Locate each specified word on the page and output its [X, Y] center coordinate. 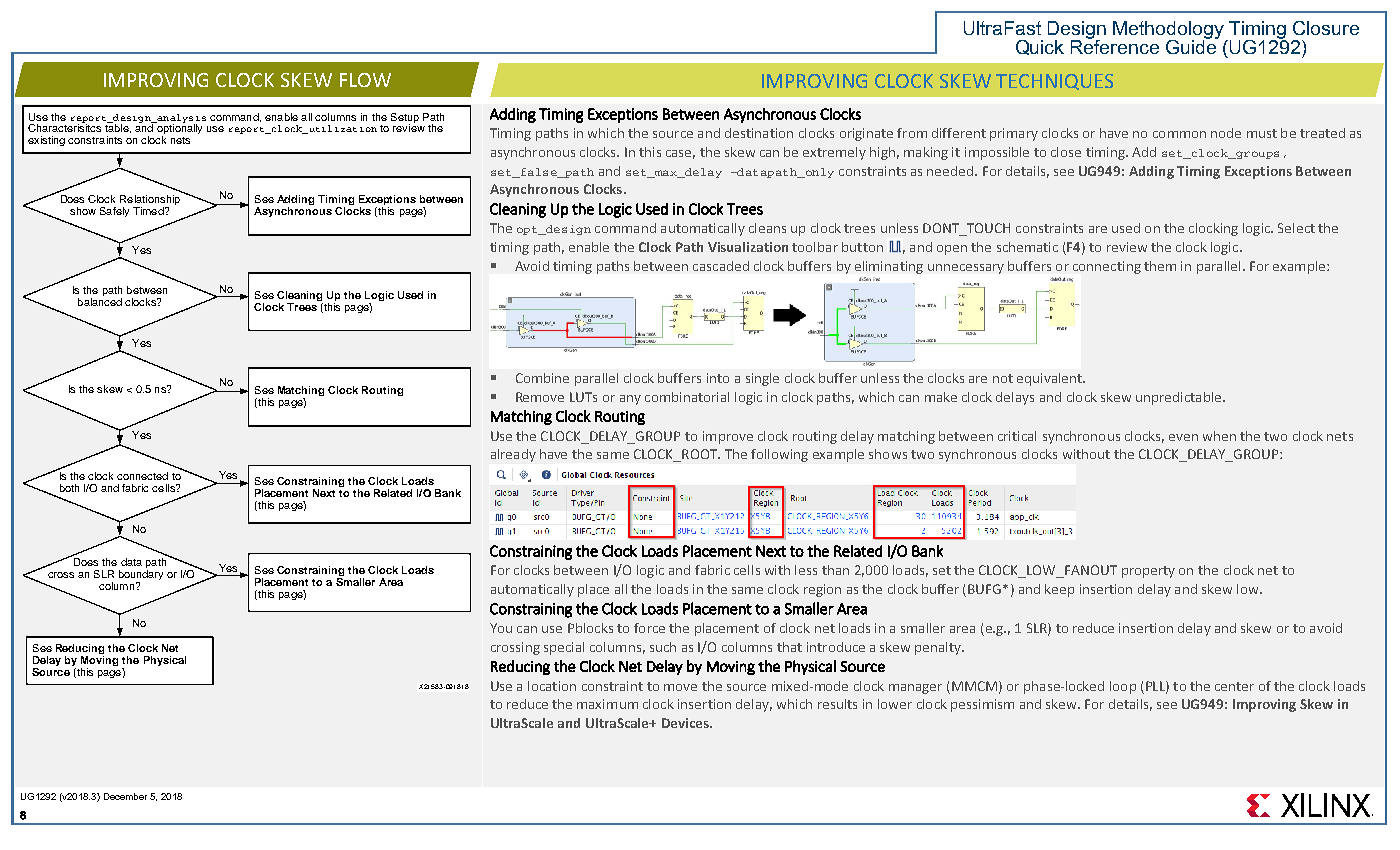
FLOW [365, 80]
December [125, 796]
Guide [1192, 46]
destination [759, 133]
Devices [686, 723]
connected [142, 476]
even [1183, 437]
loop [1123, 687]
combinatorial [687, 397]
